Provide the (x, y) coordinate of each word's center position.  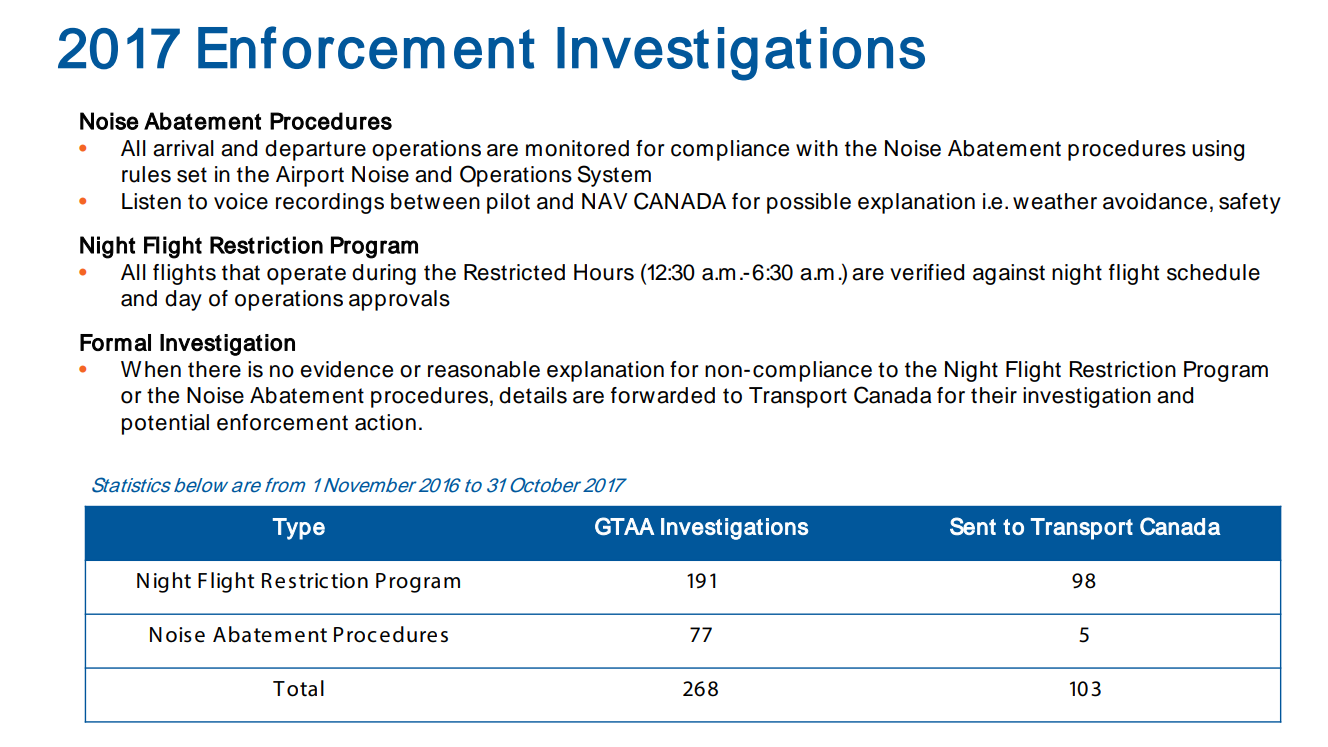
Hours (604, 272)
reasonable (484, 369)
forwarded (663, 395)
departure (315, 150)
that (241, 272)
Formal (115, 342)
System (614, 176)
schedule (1213, 272)
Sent (973, 526)
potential (165, 424)
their (994, 395)
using (1218, 150)
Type (299, 529)
